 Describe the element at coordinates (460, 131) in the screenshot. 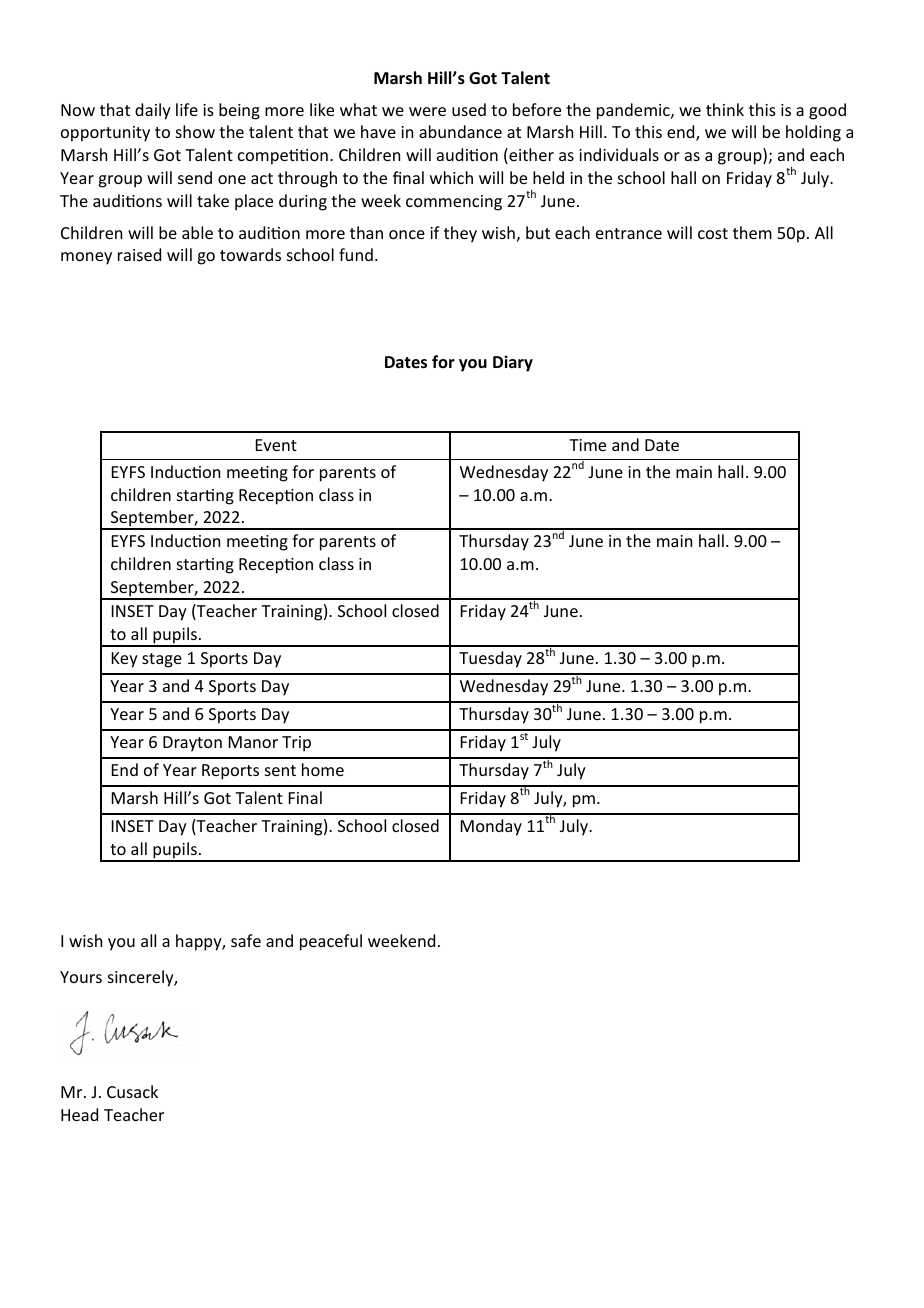

I see `abundance` at that location.
